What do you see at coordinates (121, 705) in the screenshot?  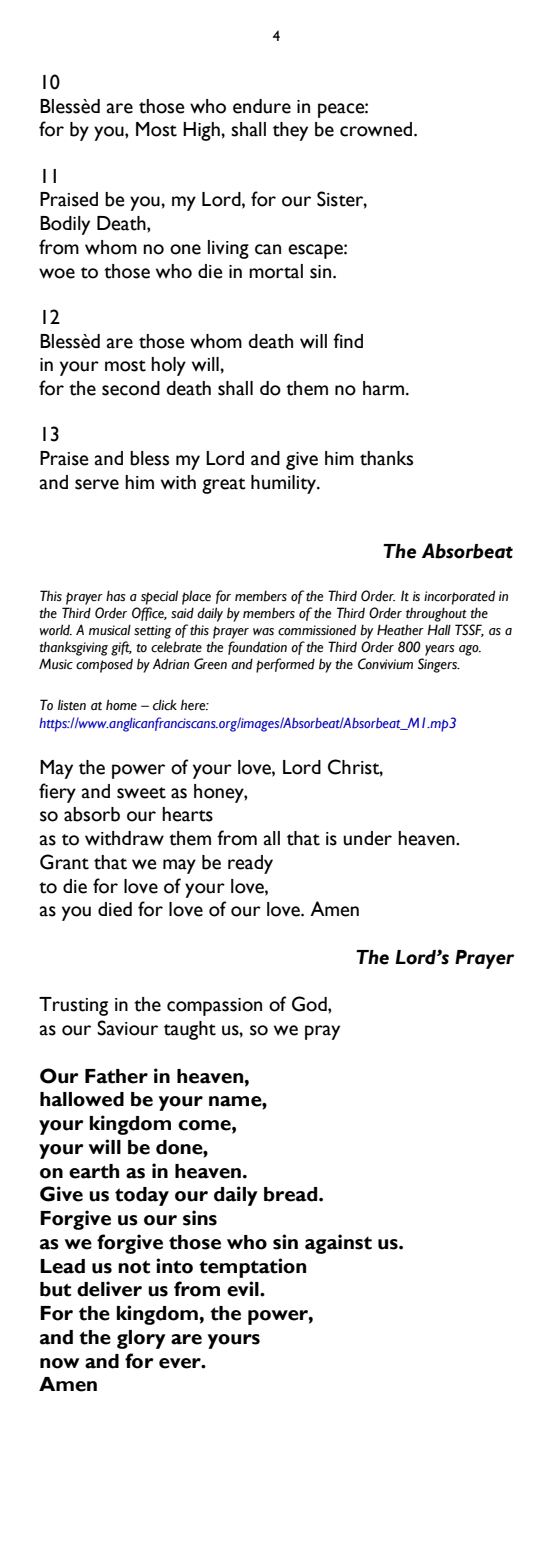 I see `home` at bounding box center [121, 705].
